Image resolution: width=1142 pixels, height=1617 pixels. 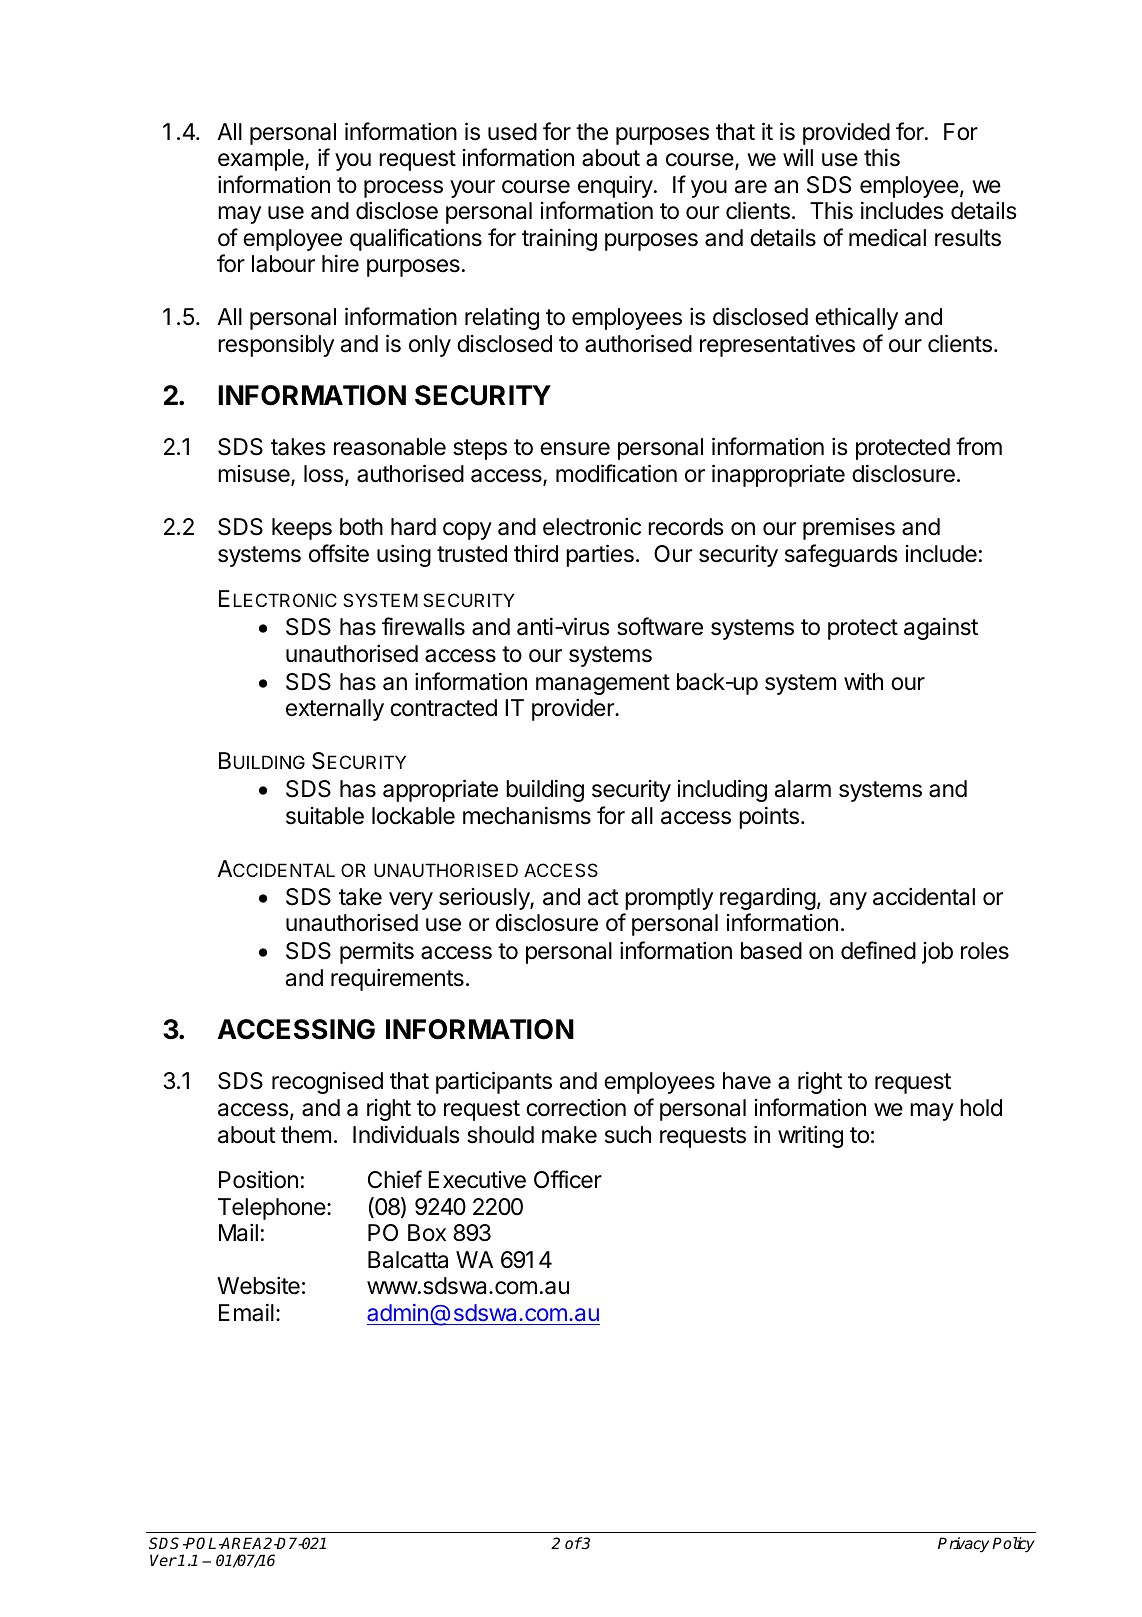 I want to click on premises, so click(x=849, y=528).
